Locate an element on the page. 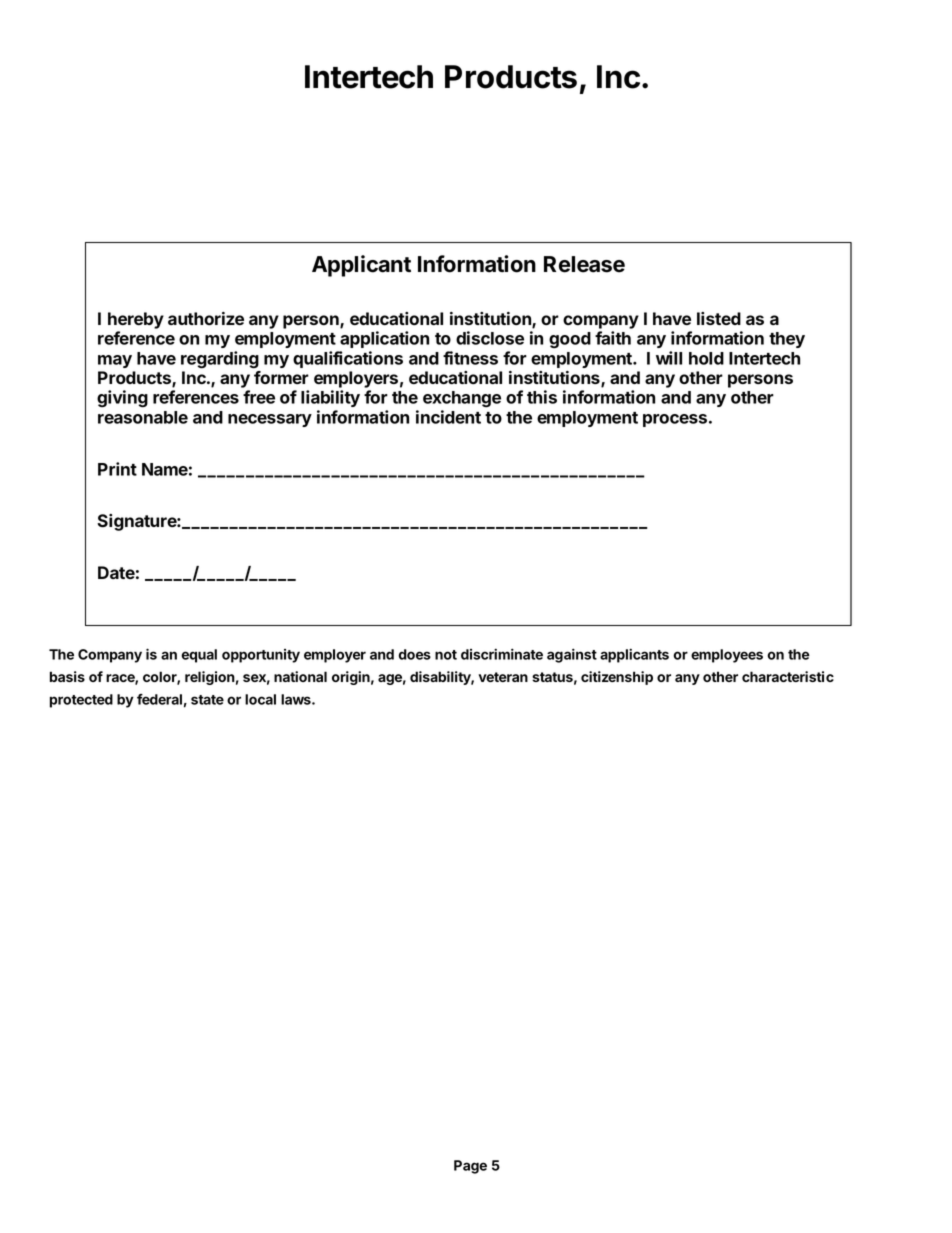 The height and width of the image is (1233, 952). listed is located at coordinates (719, 318).
